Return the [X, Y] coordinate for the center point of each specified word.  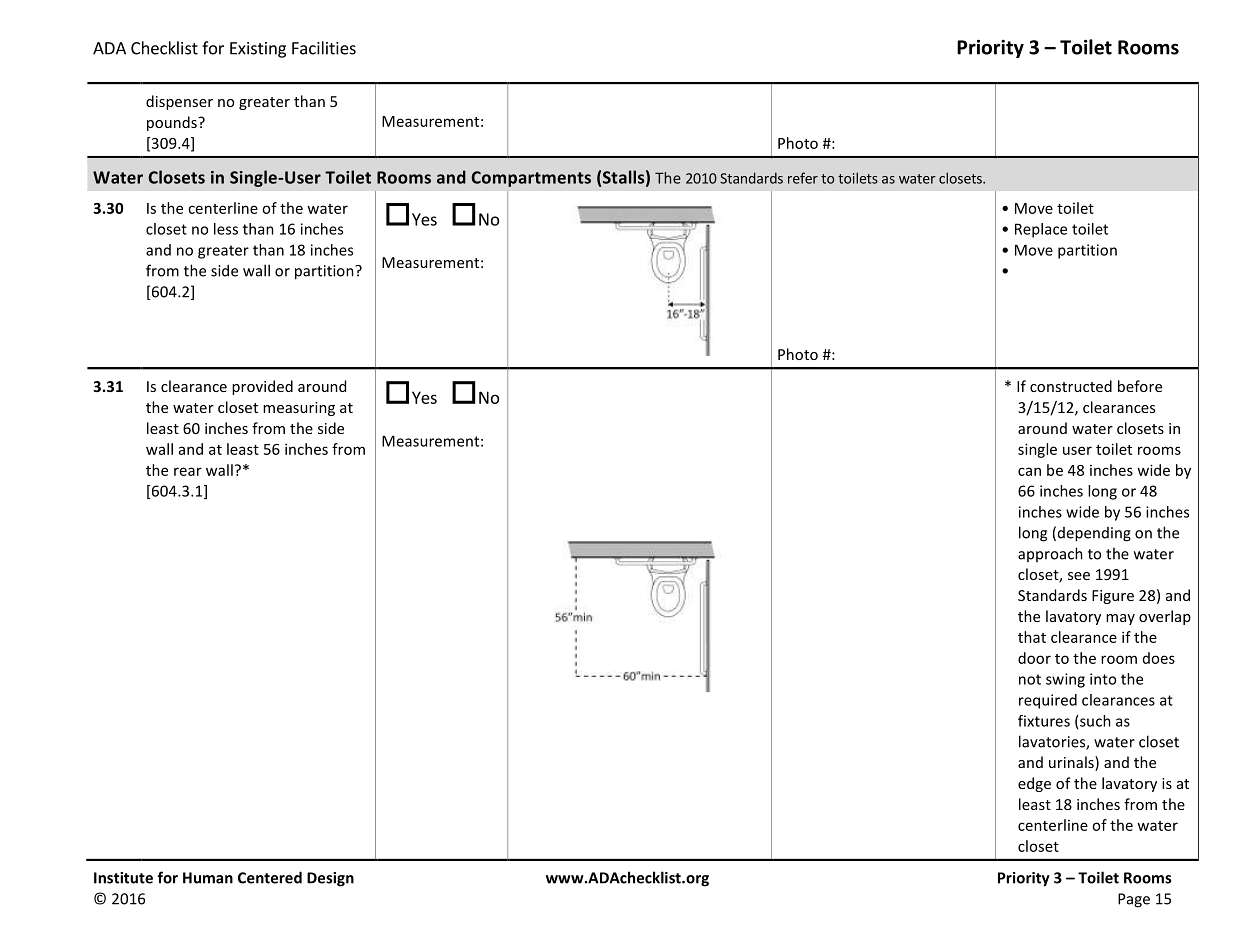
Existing [258, 50]
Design [330, 879]
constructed [1071, 386]
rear [188, 471]
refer [803, 178]
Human [208, 878]
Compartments [531, 179]
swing [1065, 680]
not [1030, 679]
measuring [299, 409]
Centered [270, 877]
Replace [1041, 230]
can [1029, 471]
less [226, 229]
